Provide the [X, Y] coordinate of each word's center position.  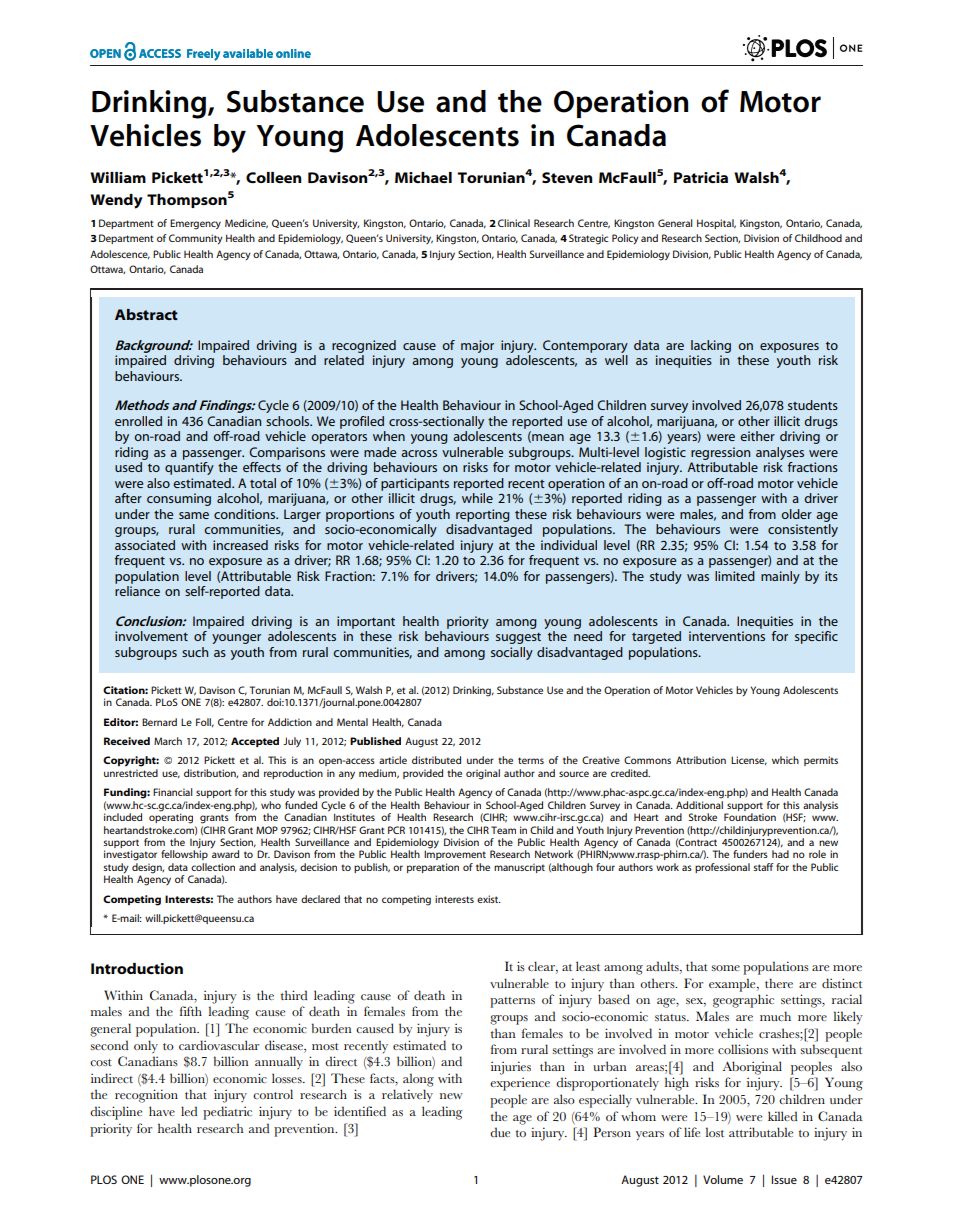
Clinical [514, 223]
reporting [482, 515]
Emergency [195, 224]
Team [503, 830]
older [796, 514]
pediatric [227, 1113]
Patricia [701, 177]
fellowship [184, 855]
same [194, 515]
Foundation [750, 817]
